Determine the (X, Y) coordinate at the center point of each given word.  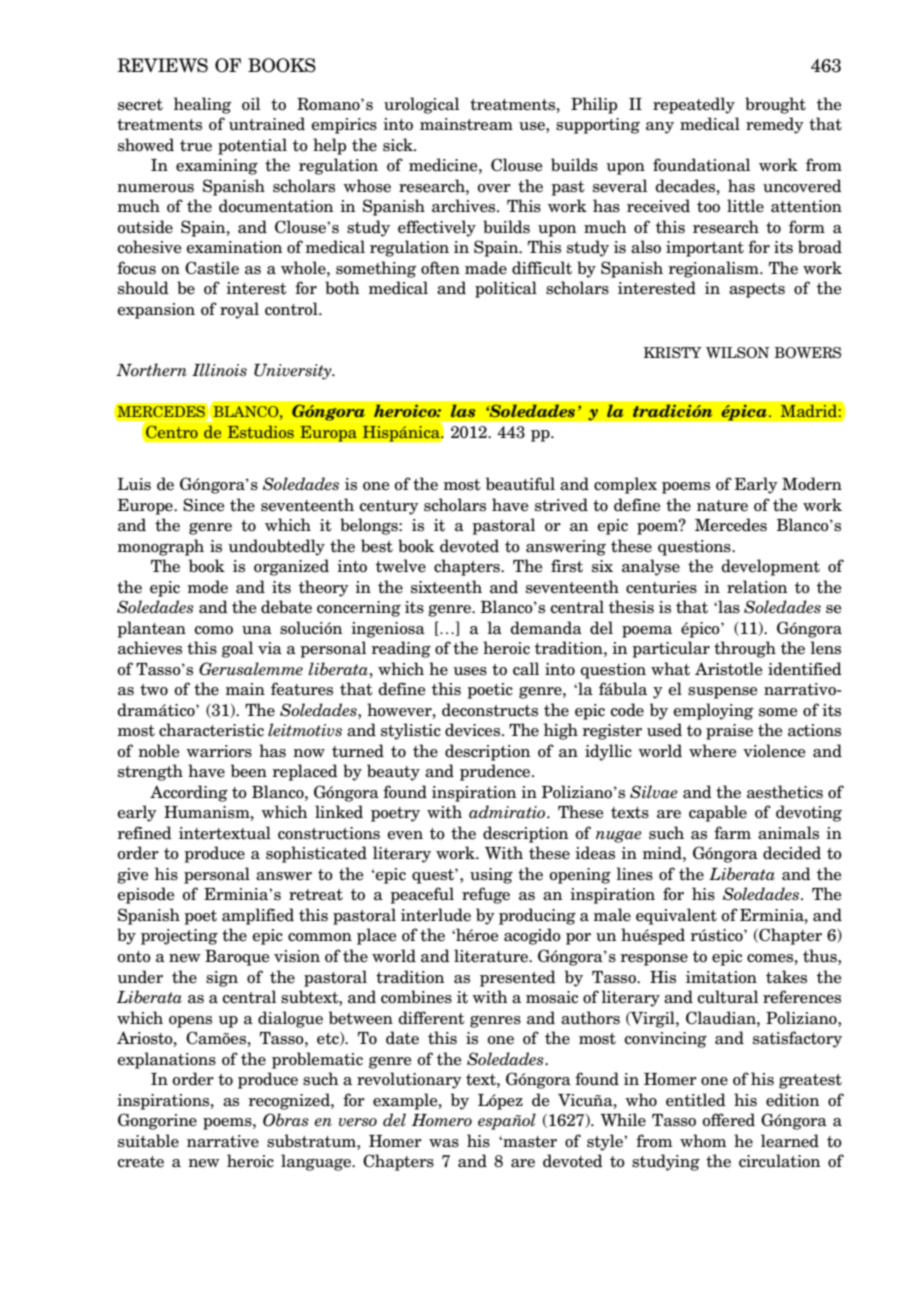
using (491, 876)
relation (757, 587)
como (213, 630)
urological (421, 105)
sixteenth (446, 587)
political (506, 289)
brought (775, 105)
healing (202, 105)
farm (732, 833)
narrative (223, 1141)
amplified (258, 916)
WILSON (737, 353)
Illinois (219, 370)
